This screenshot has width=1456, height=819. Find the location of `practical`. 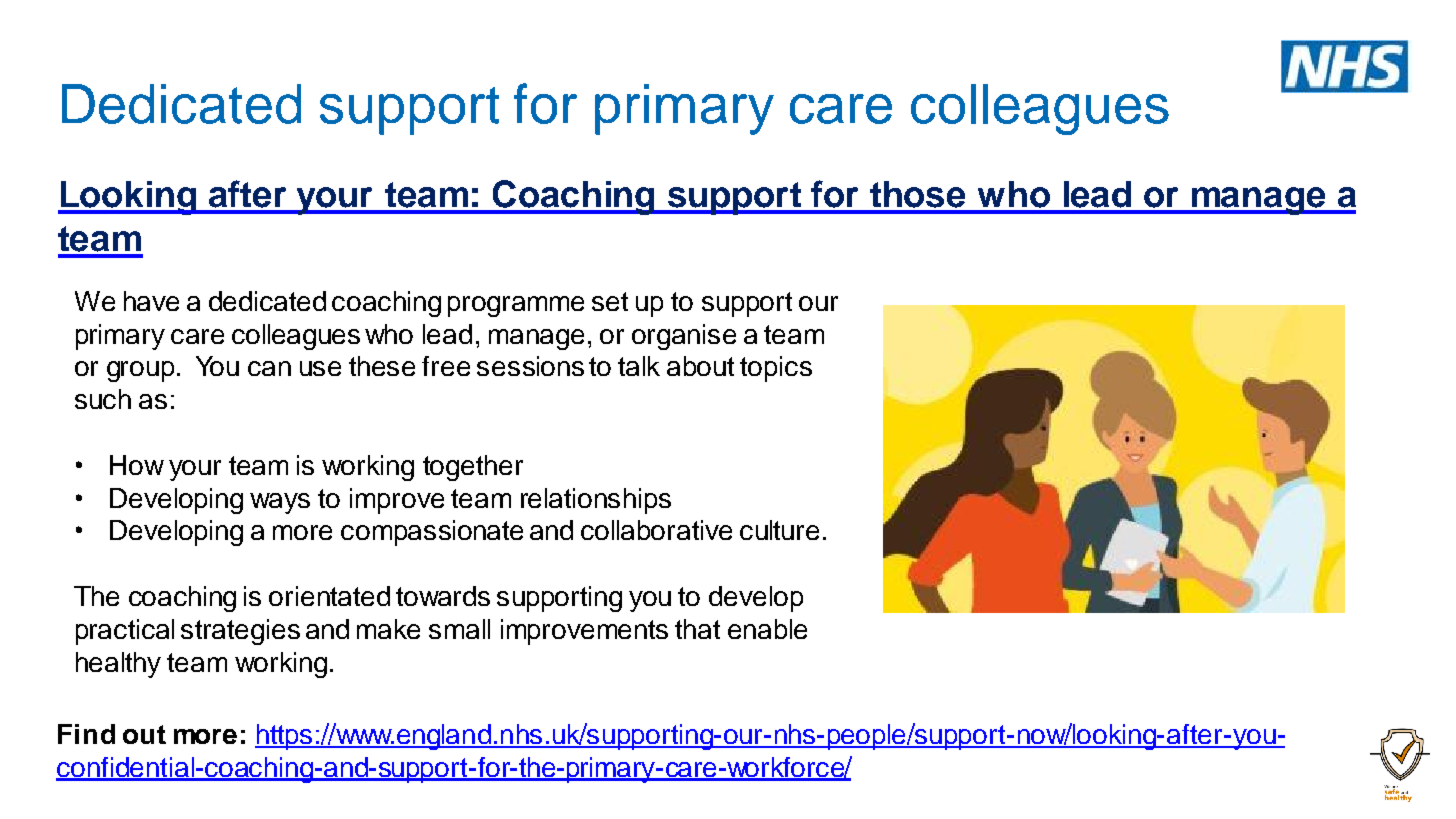

practical is located at coordinates (125, 632).
